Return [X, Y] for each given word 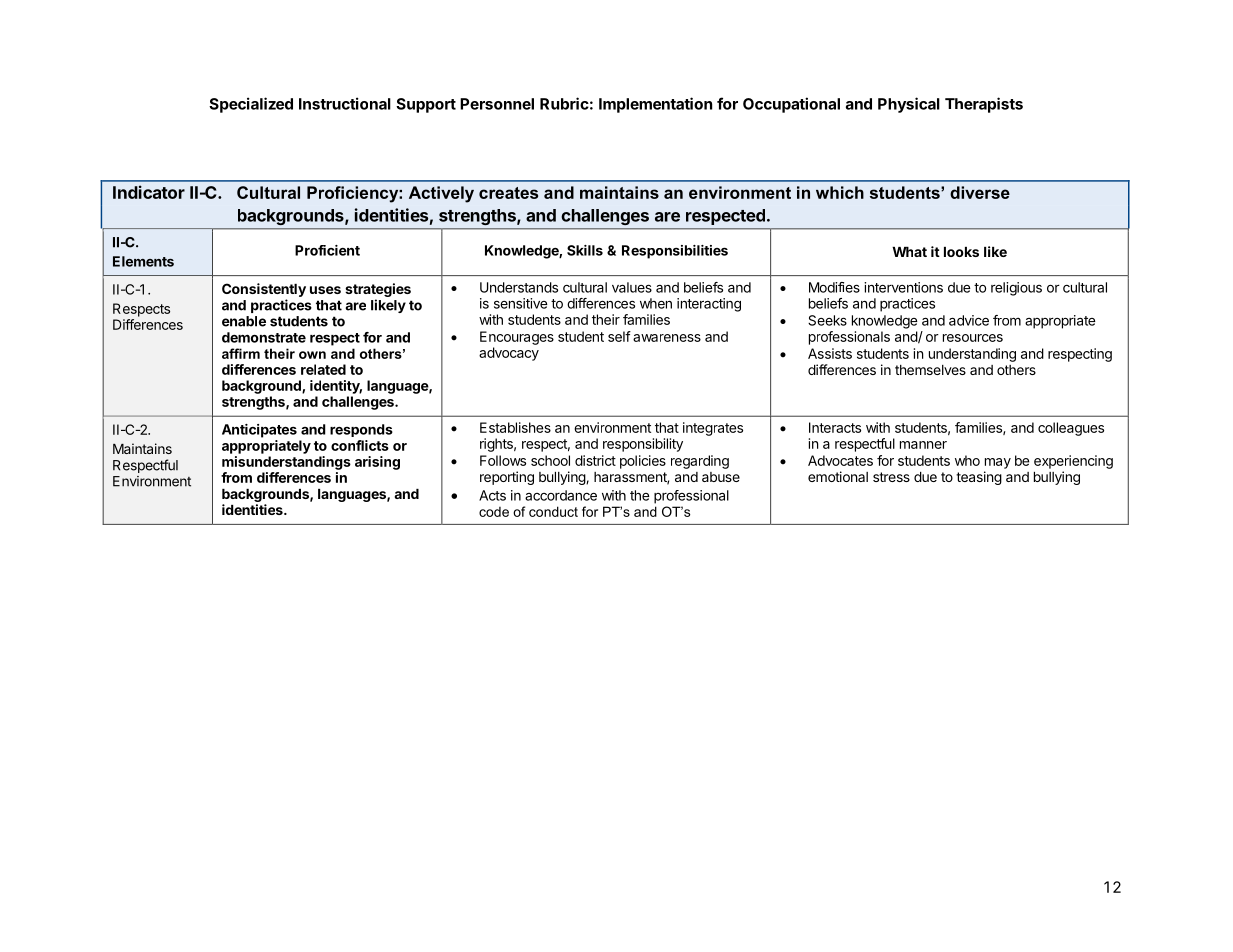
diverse [980, 192]
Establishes [515, 427]
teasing [979, 478]
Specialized [251, 105]
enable [244, 321]
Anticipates [259, 431]
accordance [561, 495]
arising [377, 463]
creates [508, 193]
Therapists [984, 105]
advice [969, 320]
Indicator [149, 192]
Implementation [655, 105]
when [656, 303]
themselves [930, 370]
